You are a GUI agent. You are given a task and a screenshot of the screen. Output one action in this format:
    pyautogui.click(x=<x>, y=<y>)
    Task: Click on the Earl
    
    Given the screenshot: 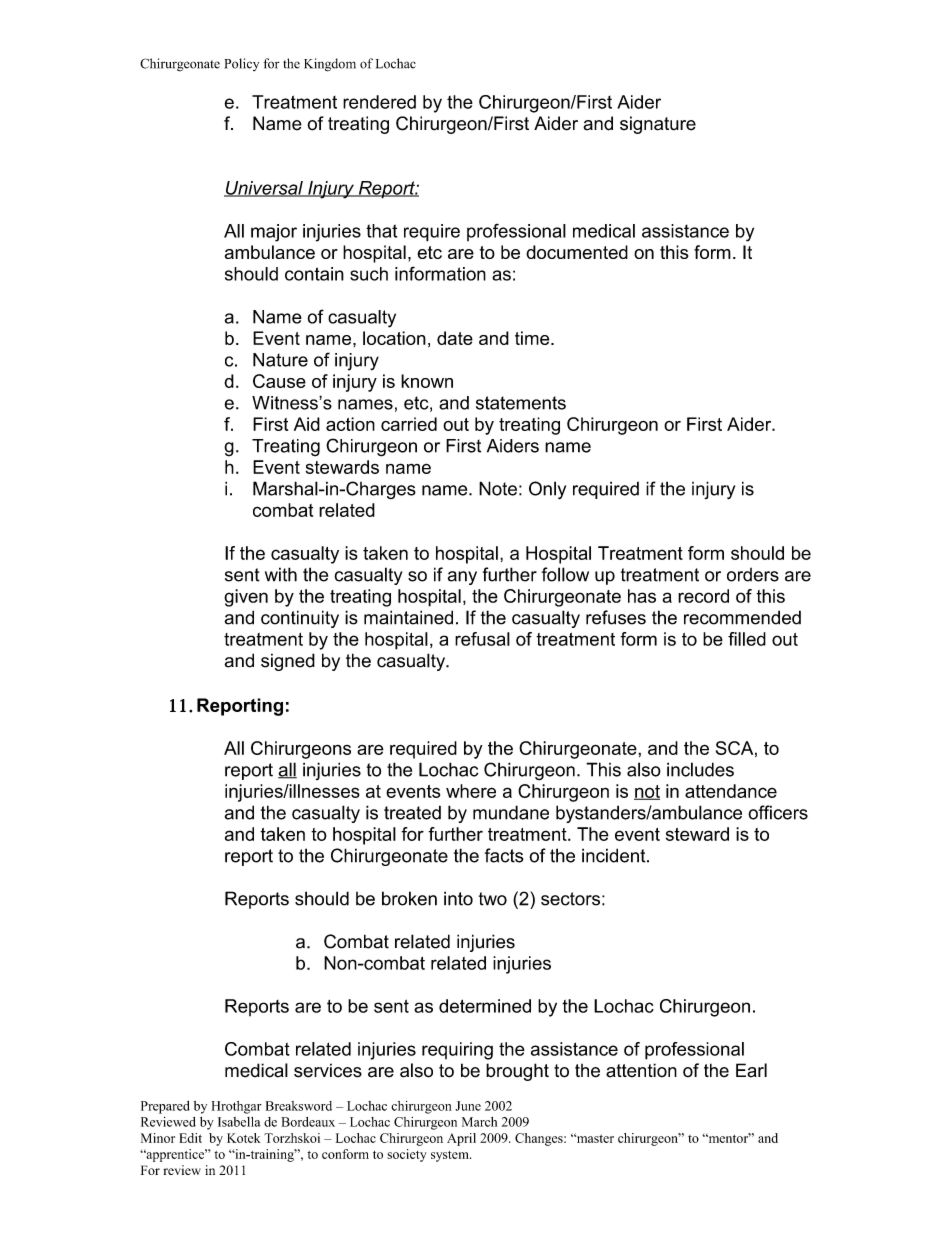 What is the action you would take?
    pyautogui.click(x=751, y=1070)
